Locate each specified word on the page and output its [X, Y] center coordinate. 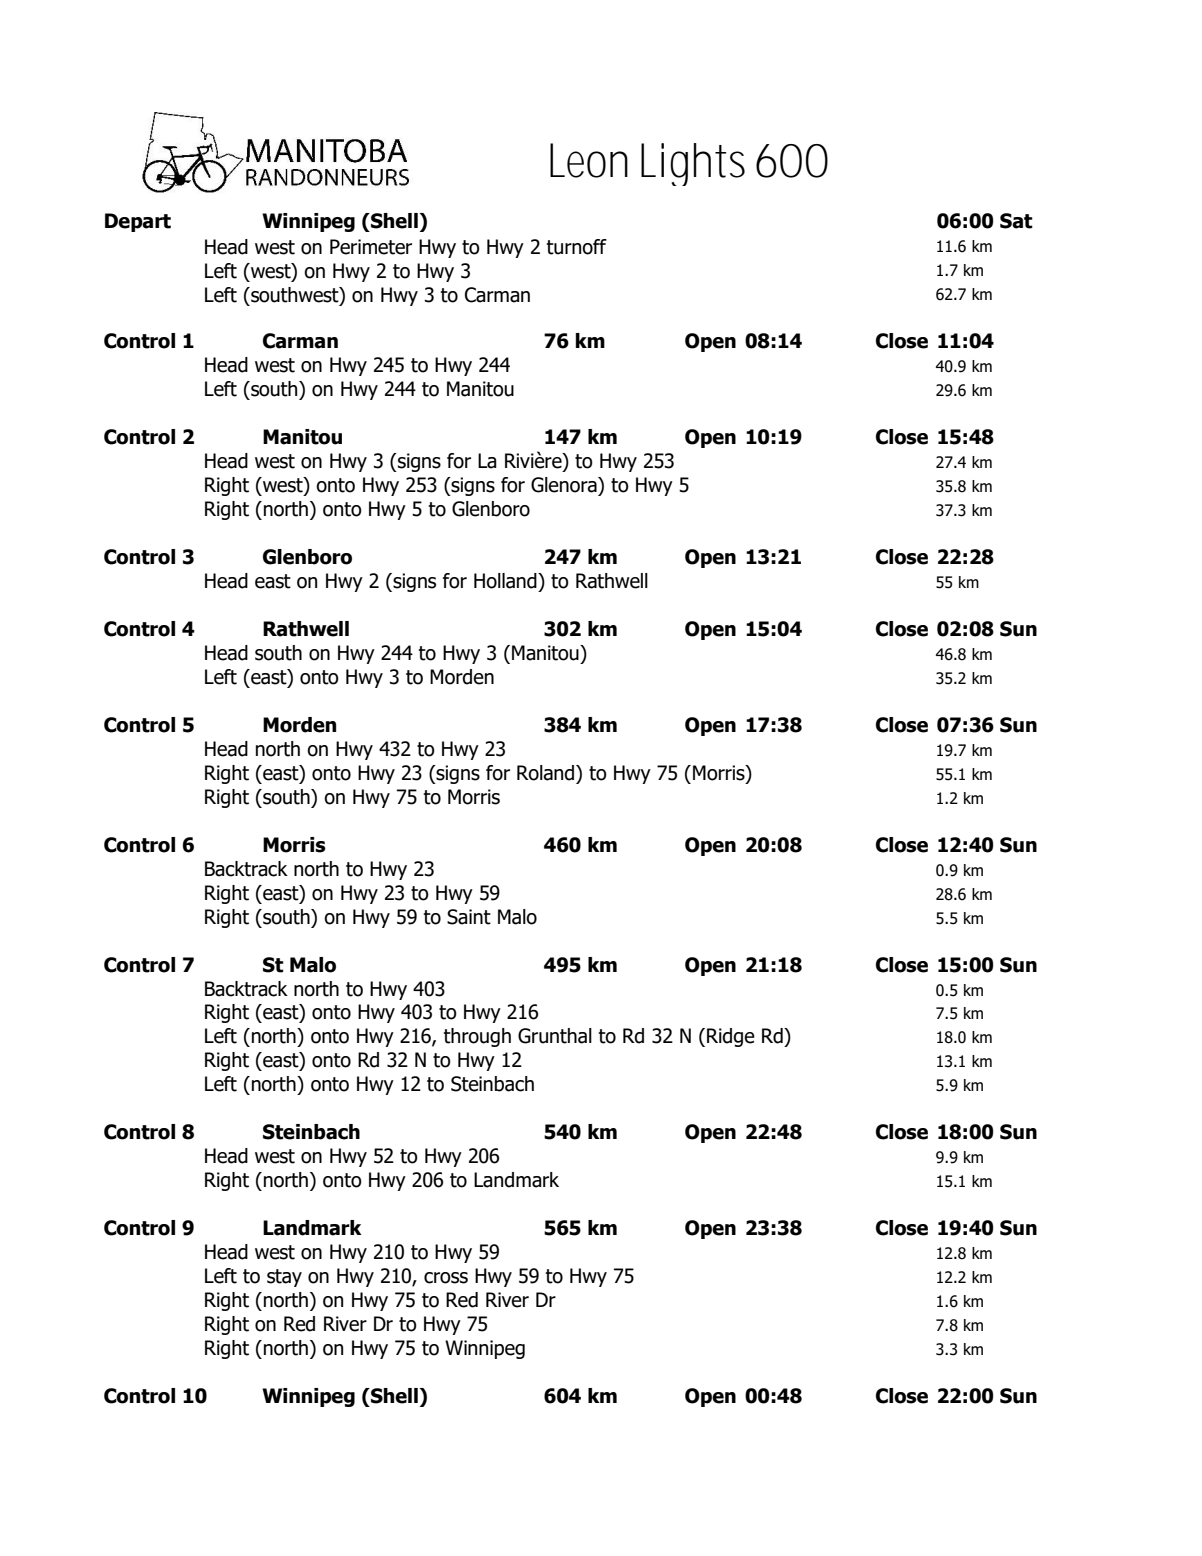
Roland [547, 773]
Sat [1016, 221]
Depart [138, 222]
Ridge [731, 1037]
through [477, 1037]
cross [446, 1278]
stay [284, 1278]
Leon [589, 160]
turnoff [576, 247]
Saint [469, 917]
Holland [506, 581]
